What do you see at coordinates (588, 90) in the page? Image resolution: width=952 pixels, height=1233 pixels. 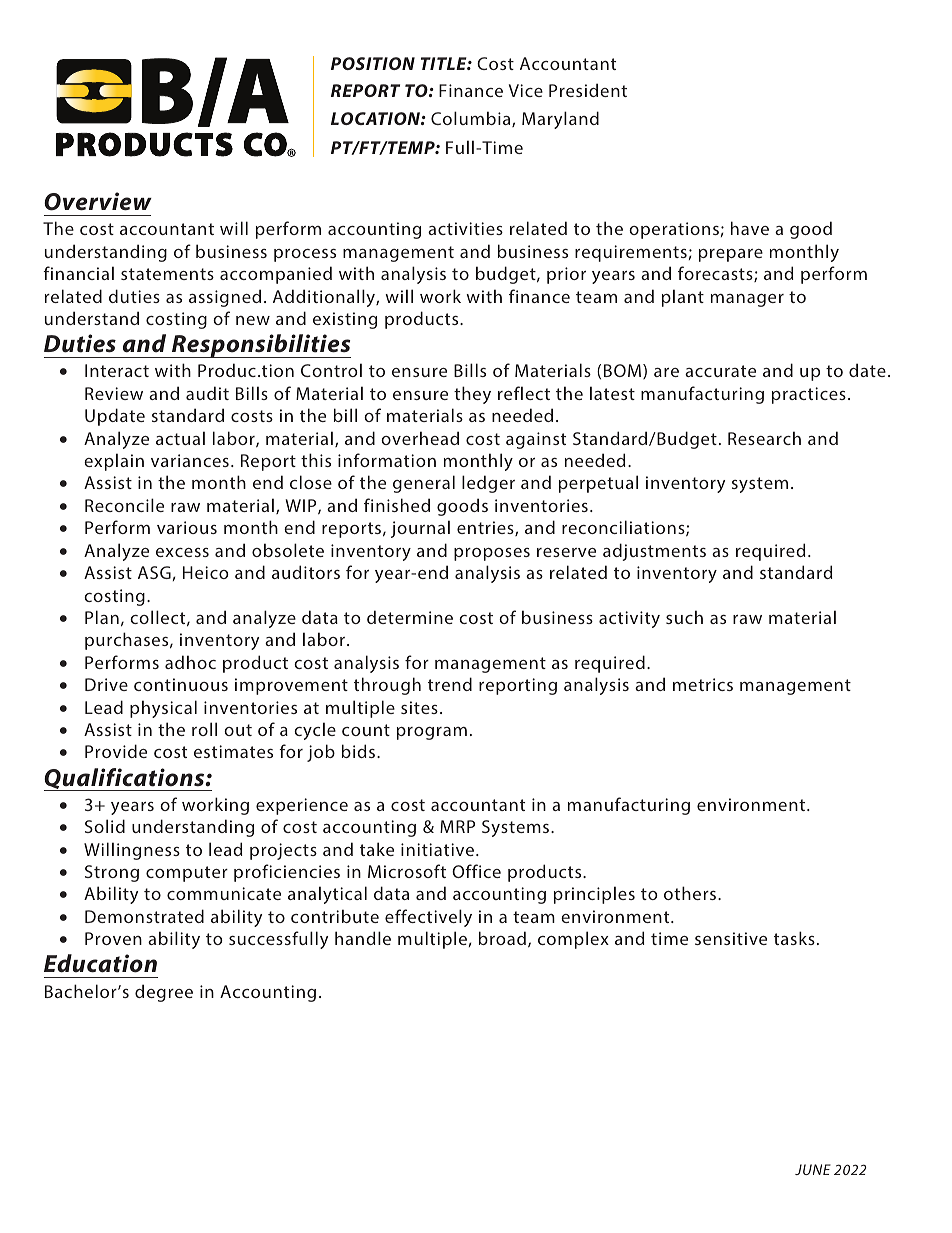 I see `President` at bounding box center [588, 90].
